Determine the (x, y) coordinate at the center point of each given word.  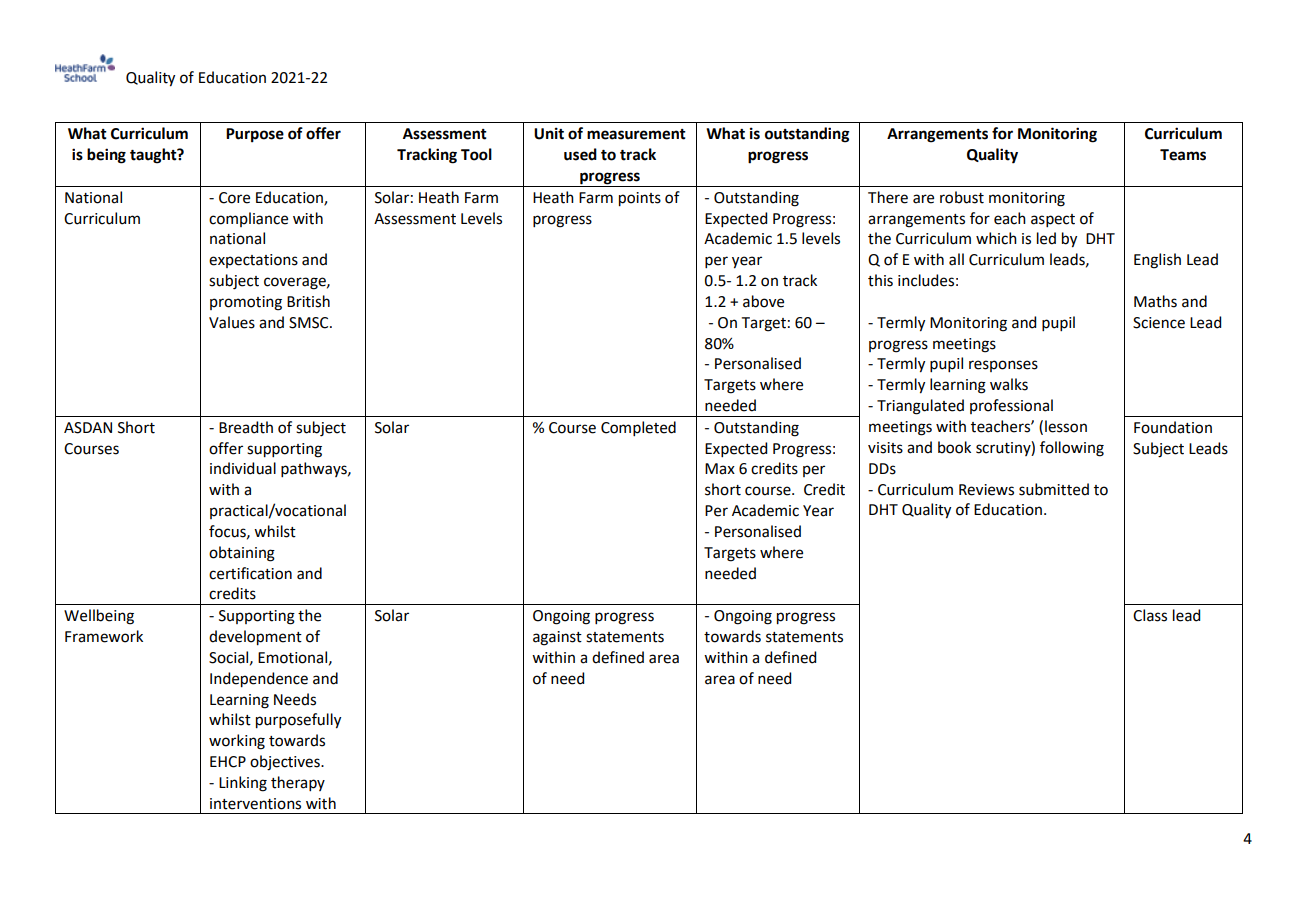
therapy (298, 783)
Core (234, 198)
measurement (636, 134)
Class (1150, 615)
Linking (243, 784)
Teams (1183, 155)
